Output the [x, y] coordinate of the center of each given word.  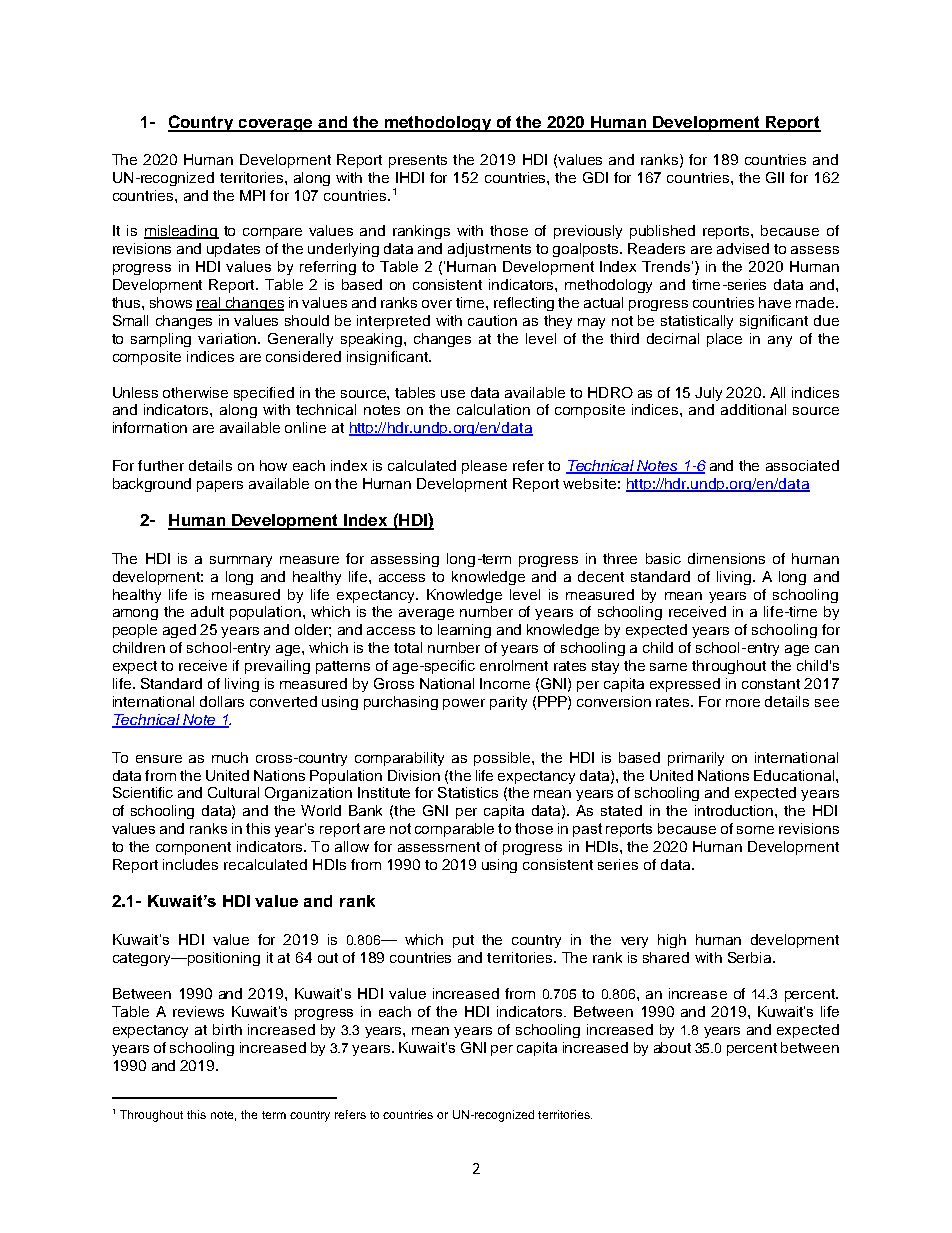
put [463, 941]
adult [207, 611]
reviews [198, 1011]
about [672, 1047]
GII [775, 177]
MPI [252, 195]
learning [464, 631]
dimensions [726, 558]
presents [418, 161]
